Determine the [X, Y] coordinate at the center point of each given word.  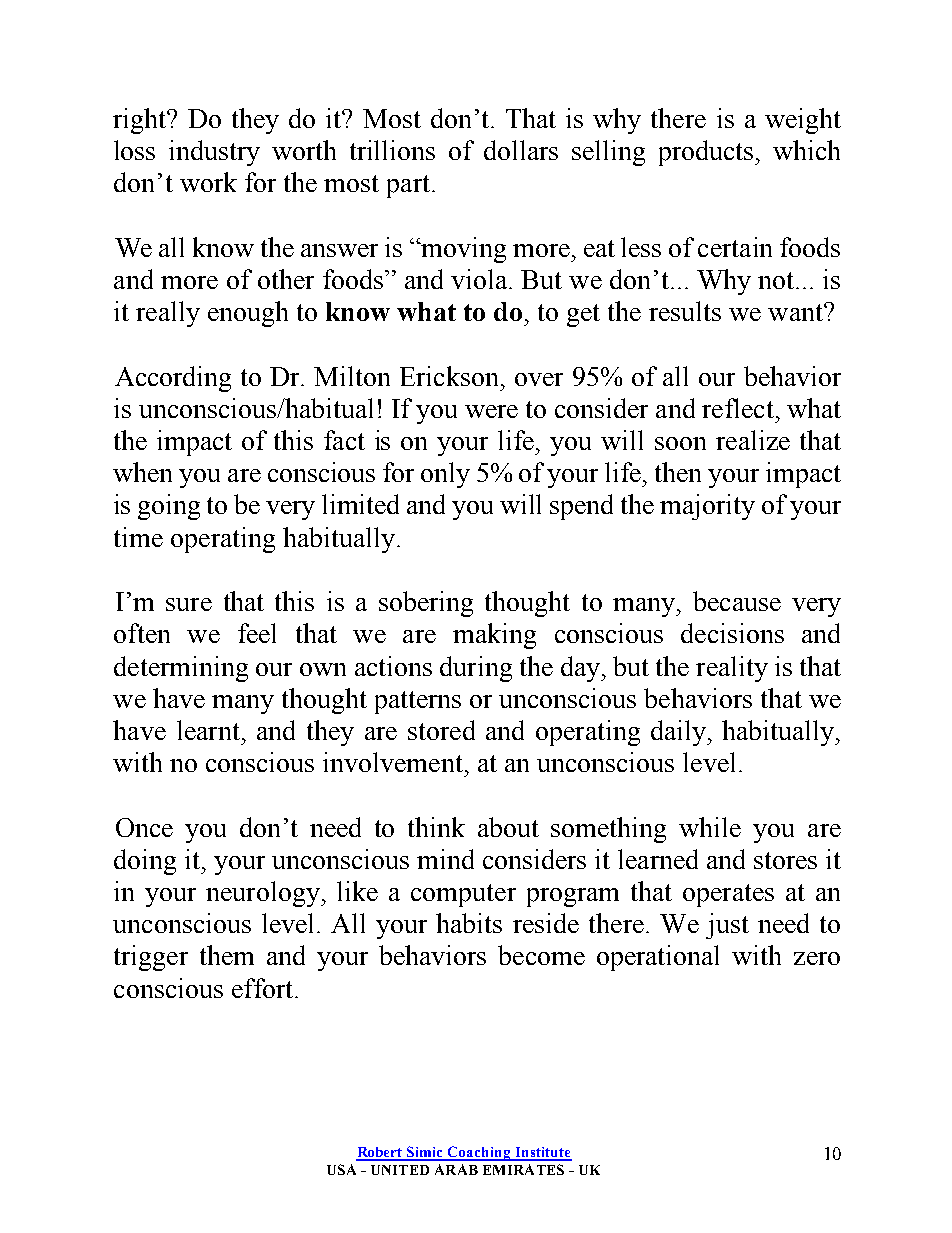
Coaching [479, 1153]
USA [341, 1169]
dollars [521, 150]
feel [257, 633]
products [707, 153]
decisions [732, 633]
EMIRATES [523, 1169]
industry [214, 153]
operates [728, 895]
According [173, 379]
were [491, 411]
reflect [738, 408]
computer [463, 895]
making [494, 636]
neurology [264, 894]
